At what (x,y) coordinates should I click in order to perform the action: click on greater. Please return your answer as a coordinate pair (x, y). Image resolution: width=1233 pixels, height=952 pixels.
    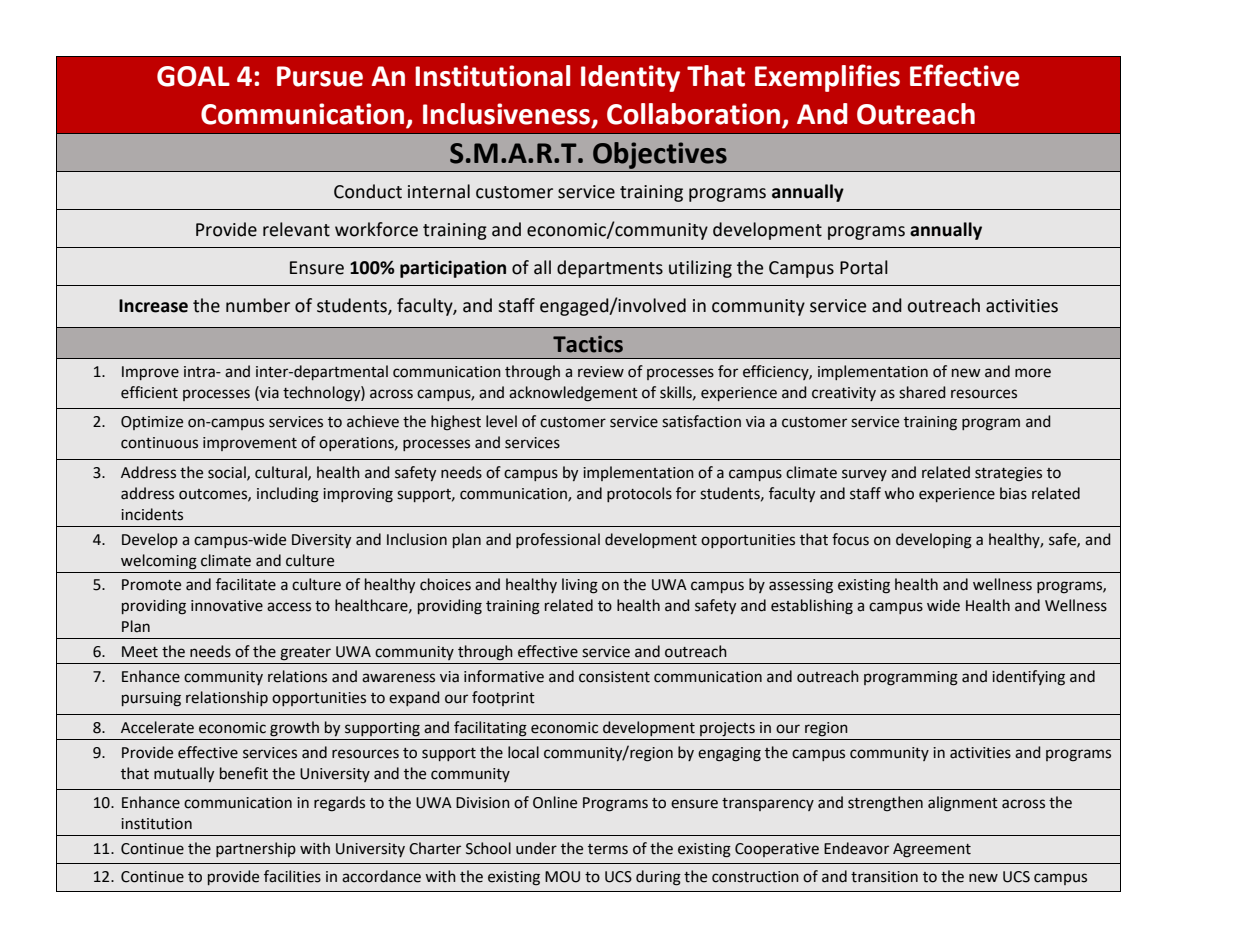
    Looking at the image, I should click on (305, 654).
